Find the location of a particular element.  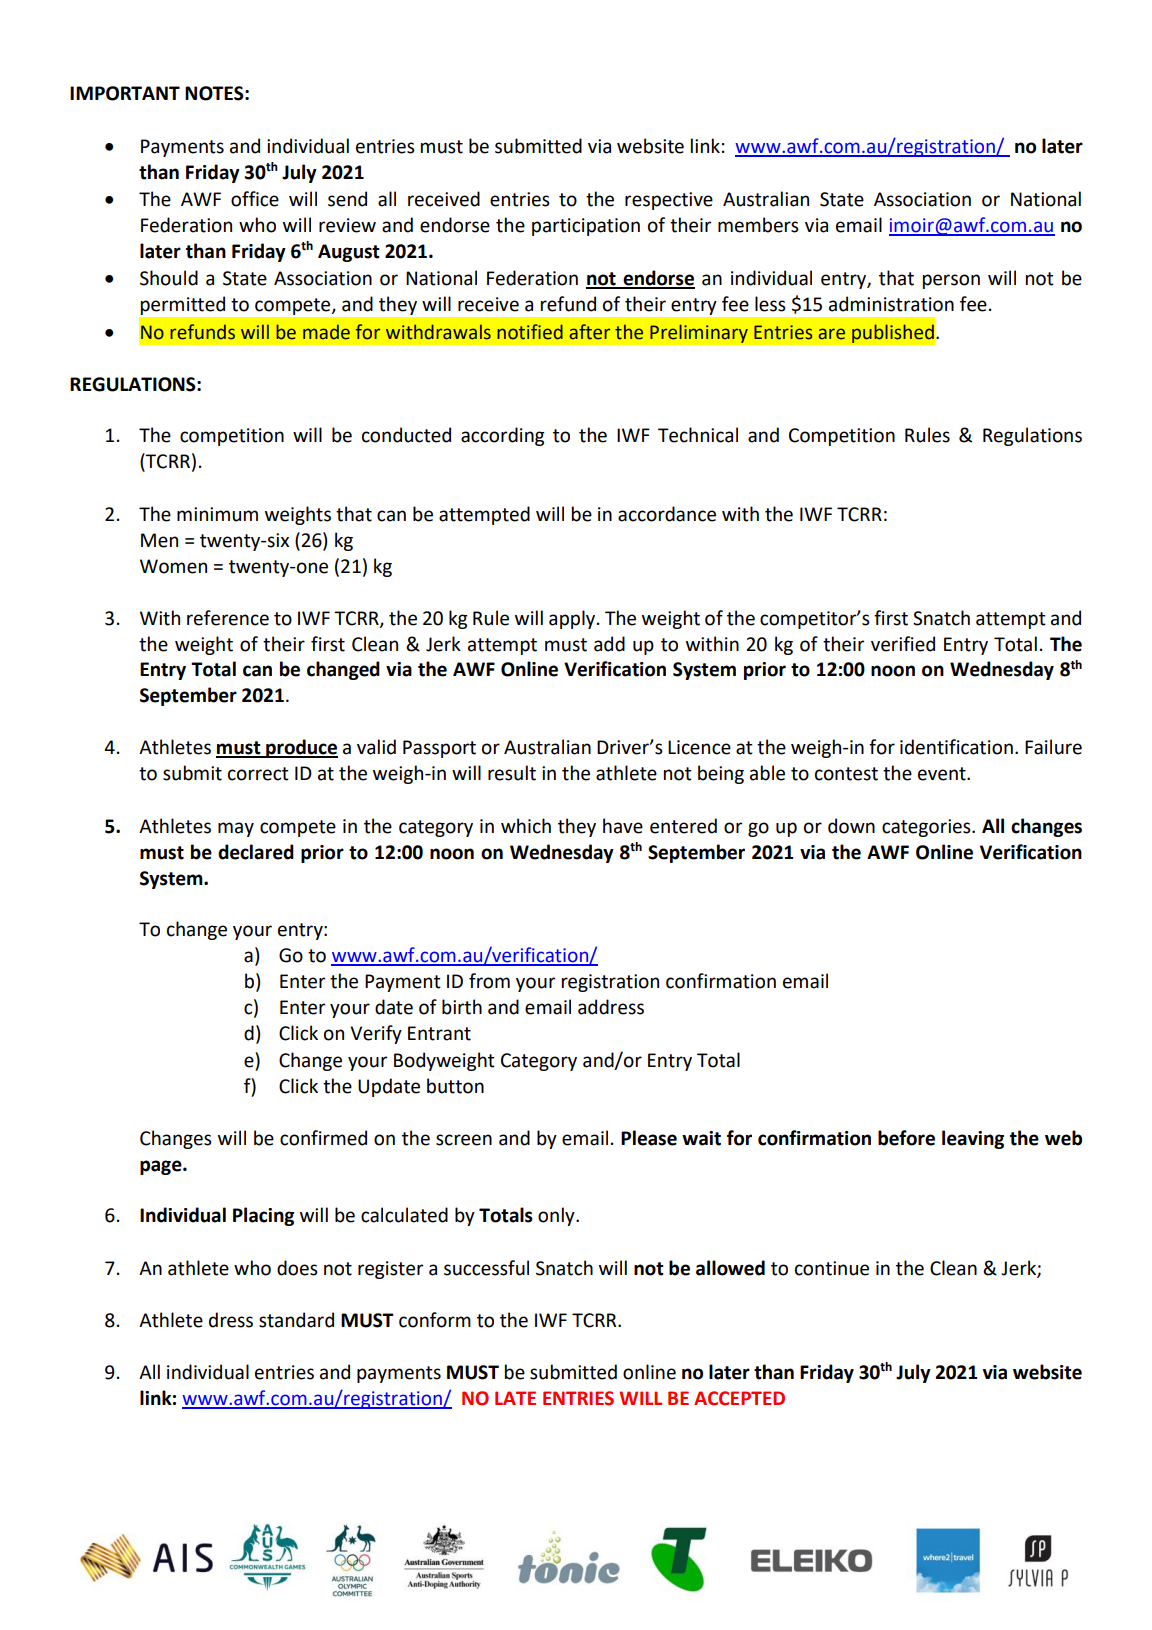

standard is located at coordinates (296, 1320).
